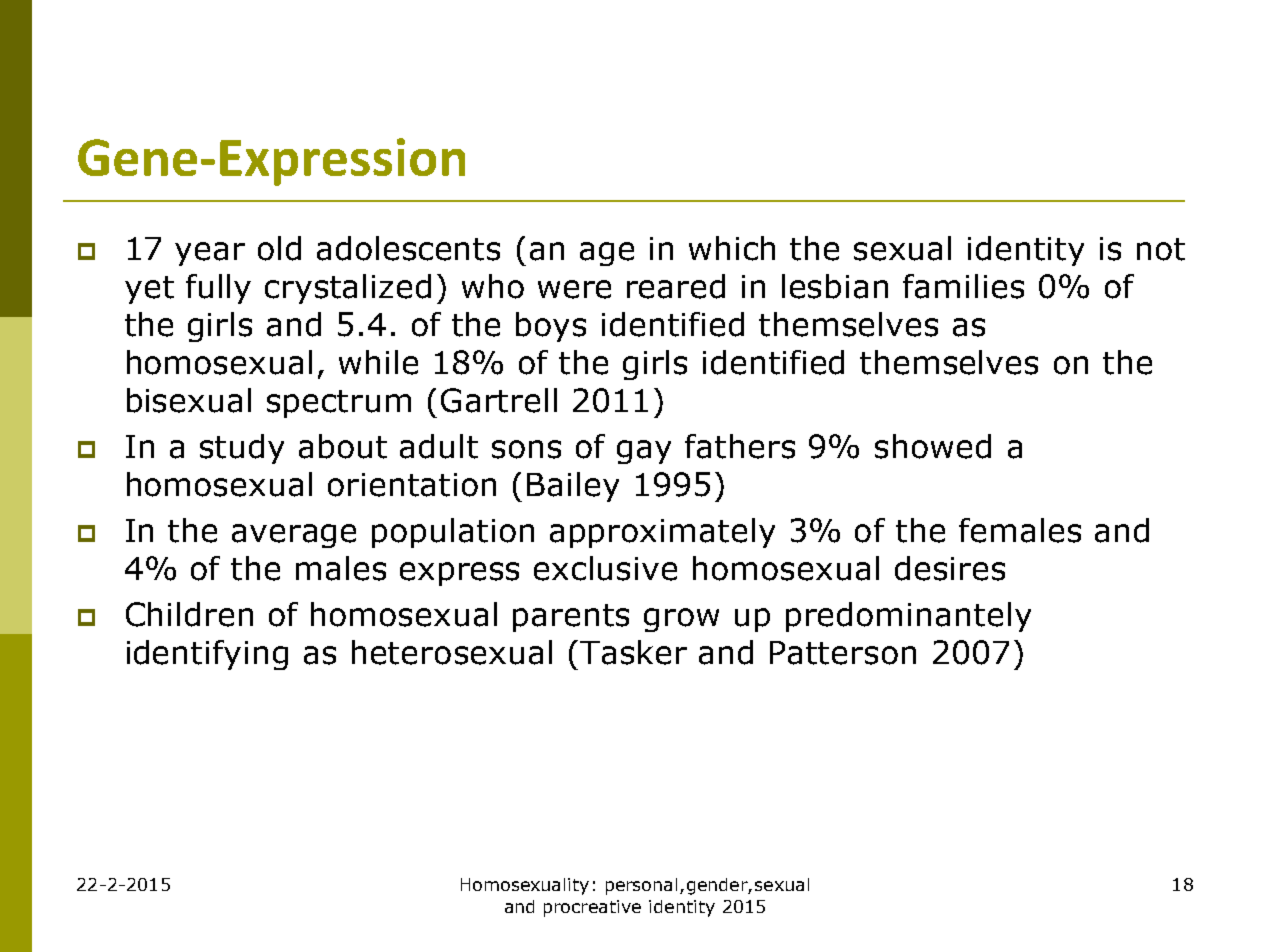 The image size is (1270, 952). What do you see at coordinates (633, 652) in the screenshot?
I see `Tasker` at bounding box center [633, 652].
